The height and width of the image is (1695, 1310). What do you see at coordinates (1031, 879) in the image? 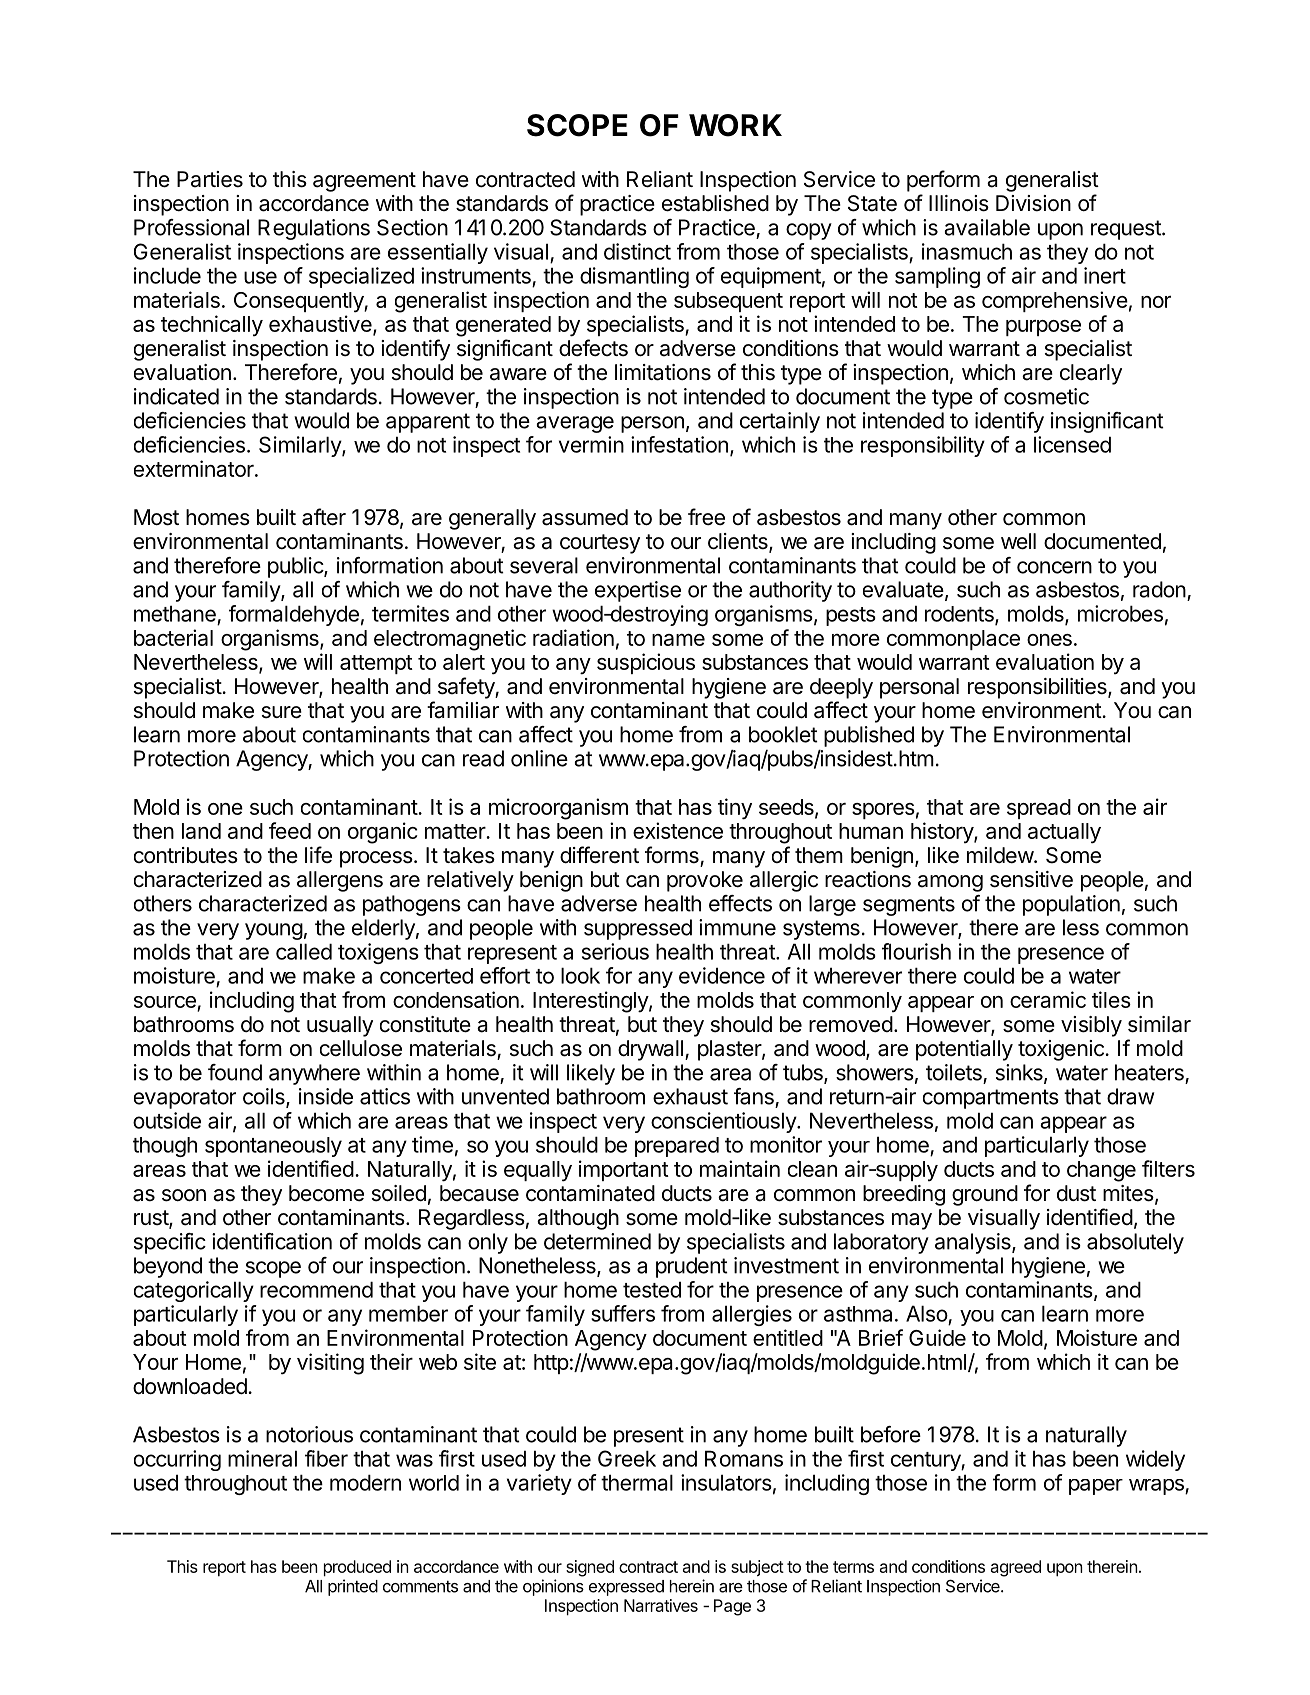
I see `sensitive` at bounding box center [1031, 879].
